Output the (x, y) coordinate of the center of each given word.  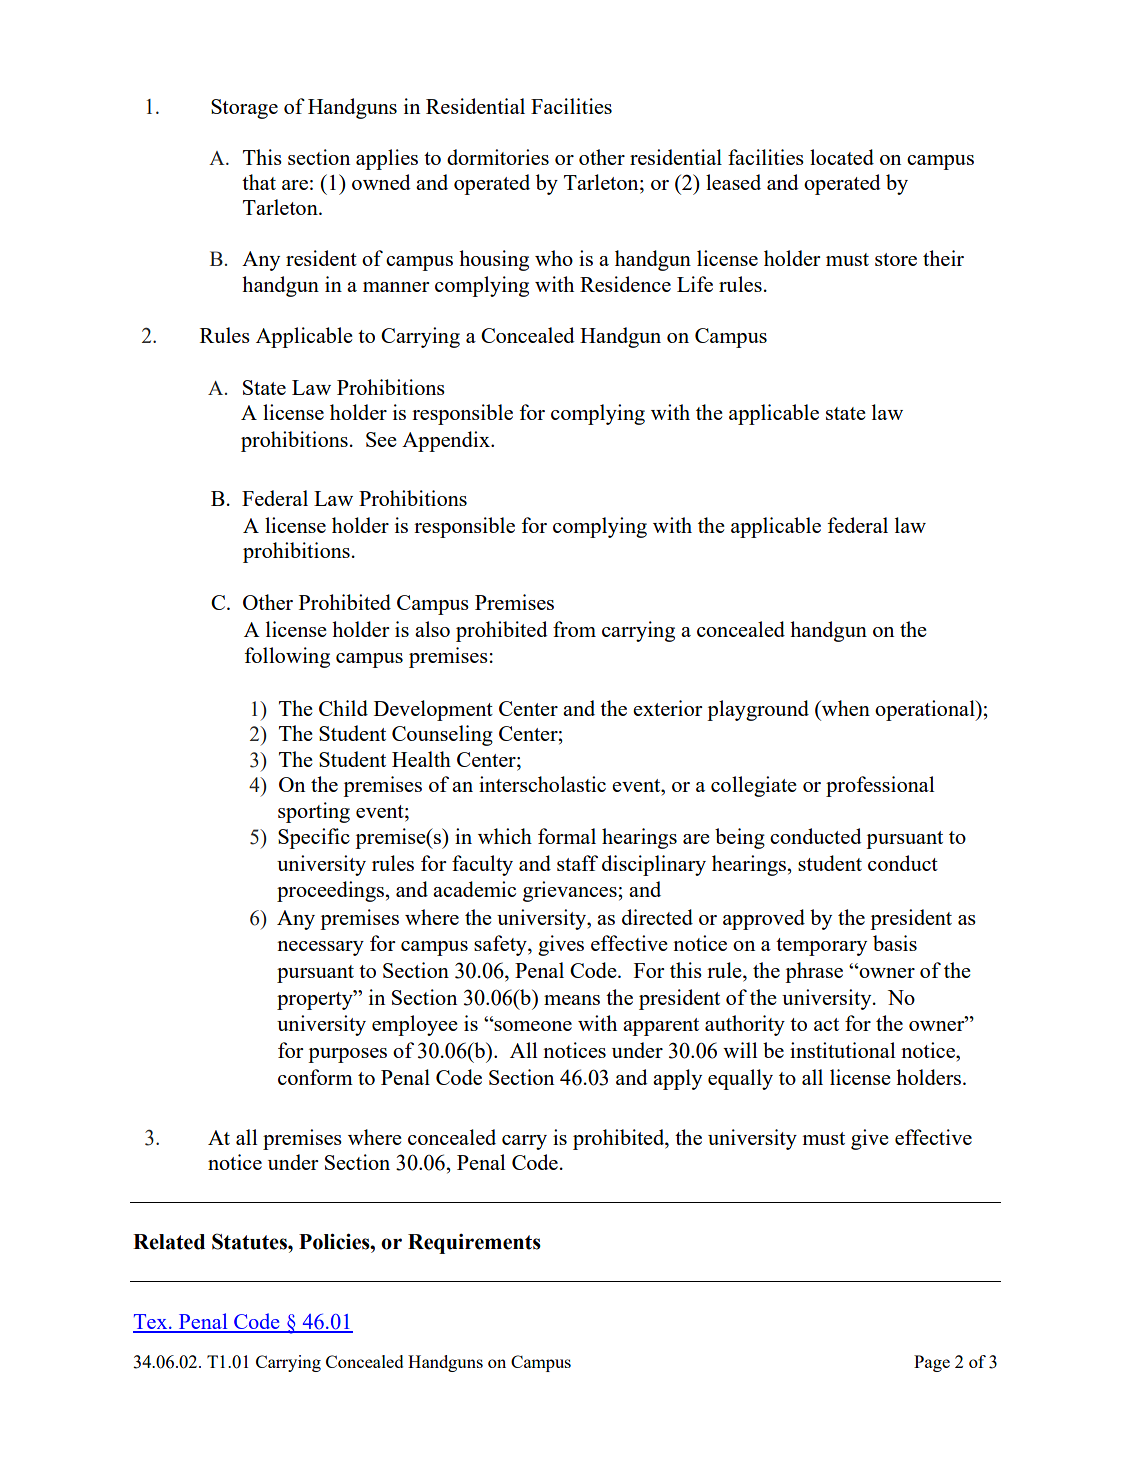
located (842, 157)
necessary (320, 948)
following (287, 657)
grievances (570, 891)
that (259, 182)
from (574, 629)
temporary (821, 947)
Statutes (250, 1241)
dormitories (498, 157)
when (844, 708)
